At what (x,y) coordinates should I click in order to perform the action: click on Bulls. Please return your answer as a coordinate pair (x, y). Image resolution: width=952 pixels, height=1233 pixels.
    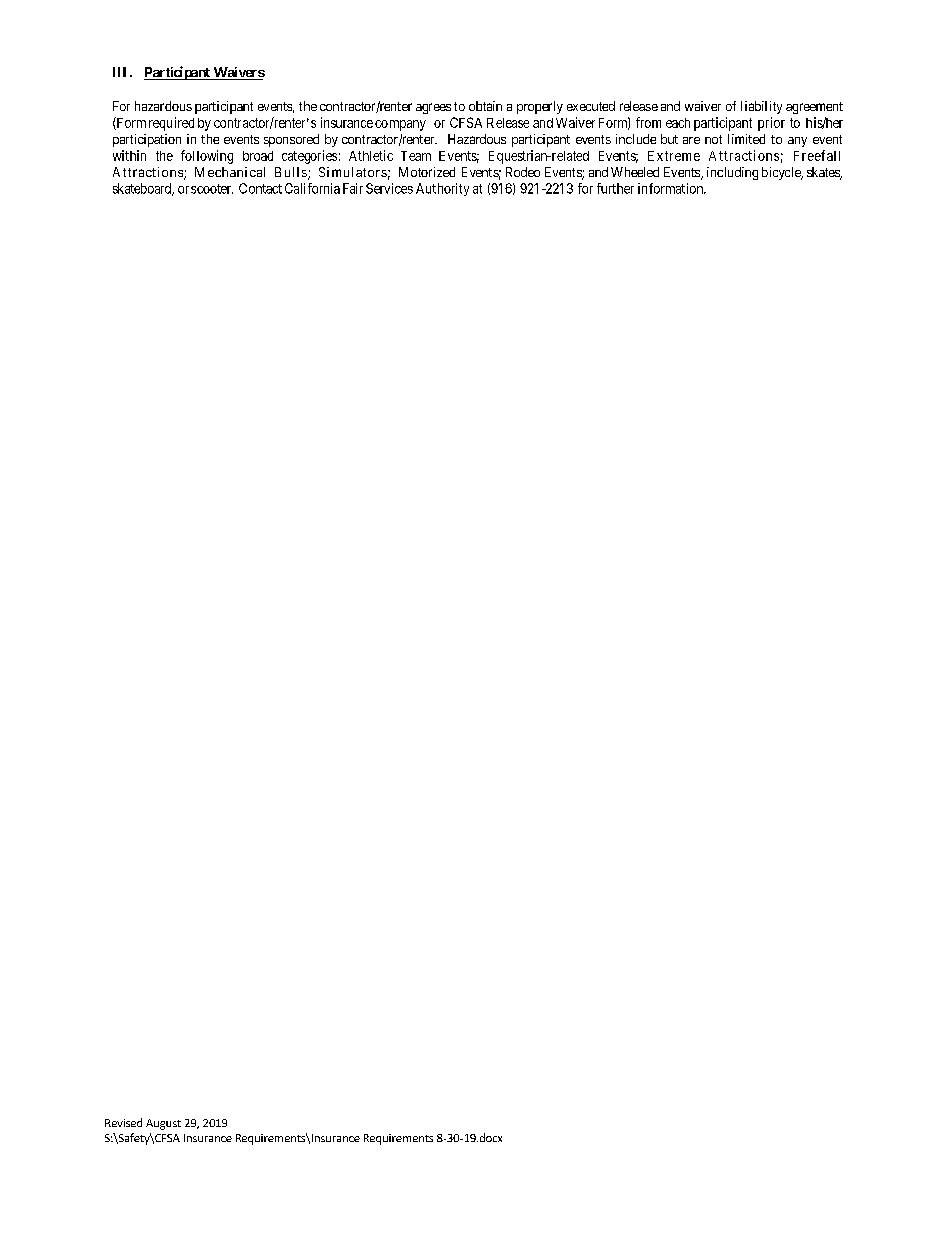
    Looking at the image, I should click on (291, 172).
